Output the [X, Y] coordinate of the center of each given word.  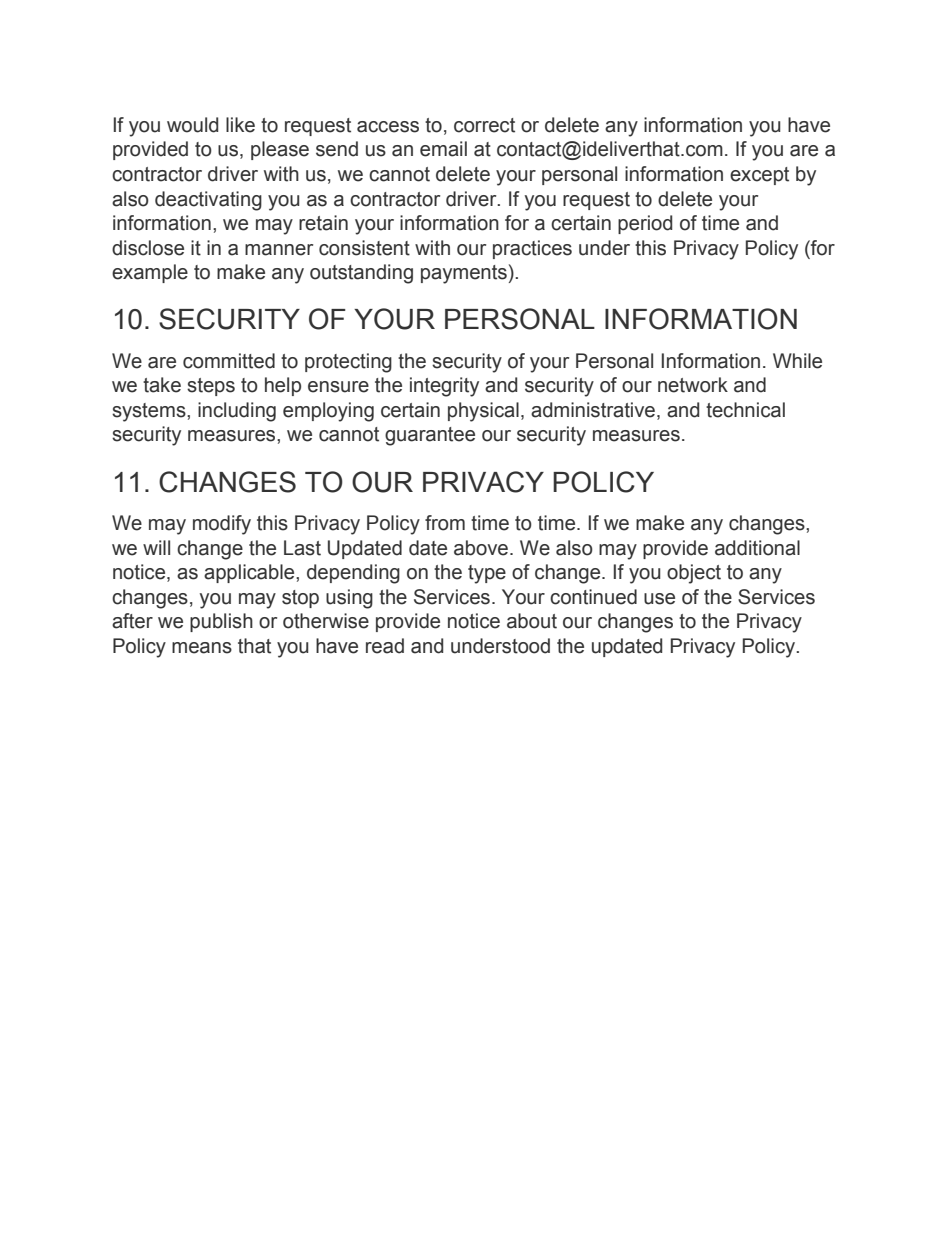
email [443, 149]
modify [222, 525]
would [192, 125]
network [693, 385]
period [645, 224]
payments [464, 274]
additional [757, 548]
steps [211, 387]
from [445, 523]
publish [221, 622]
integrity [444, 387]
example [150, 273]
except [759, 176]
